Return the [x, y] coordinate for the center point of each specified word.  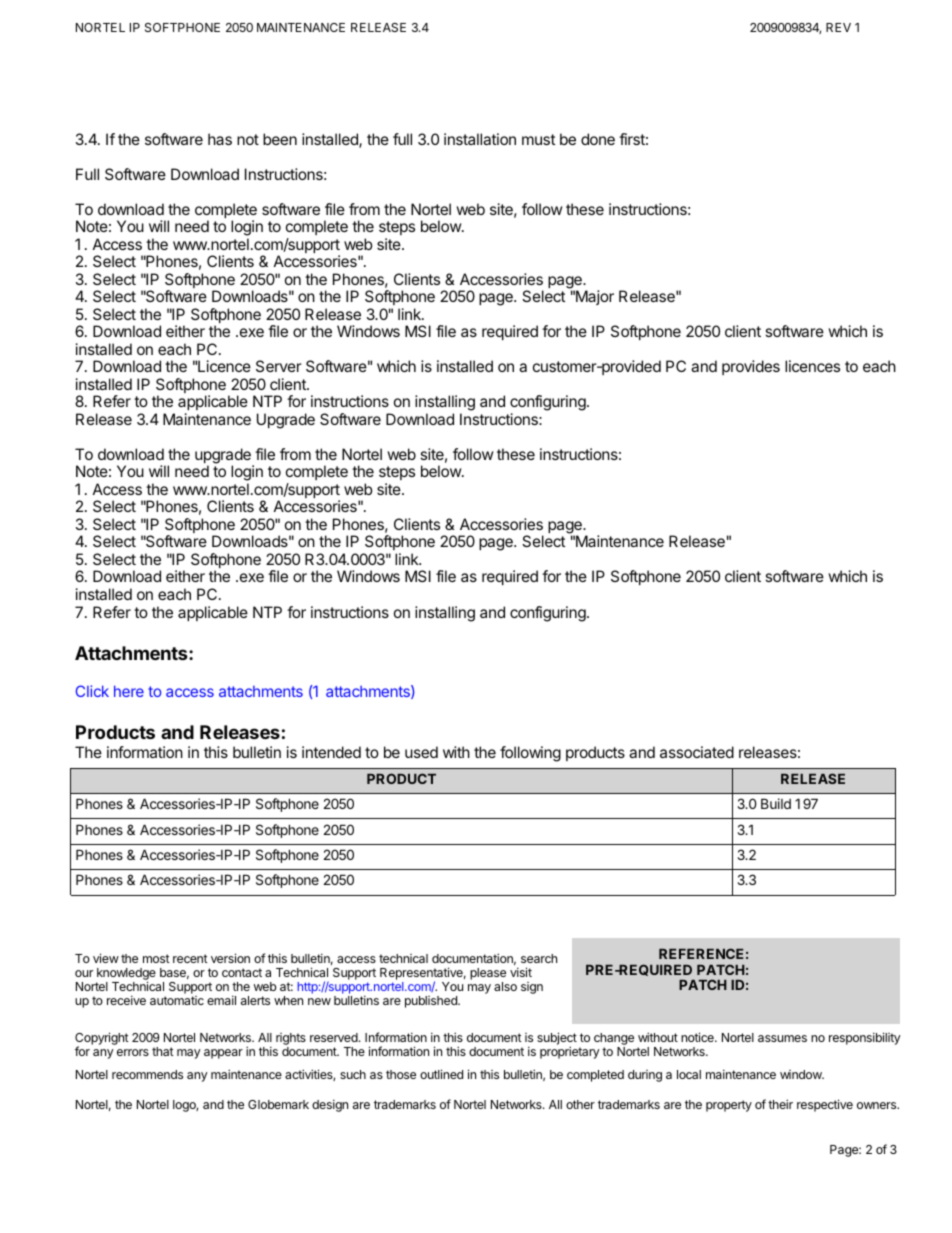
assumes [782, 1038]
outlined [441, 1074]
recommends [147, 1074]
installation [480, 139]
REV [838, 27]
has [220, 139]
